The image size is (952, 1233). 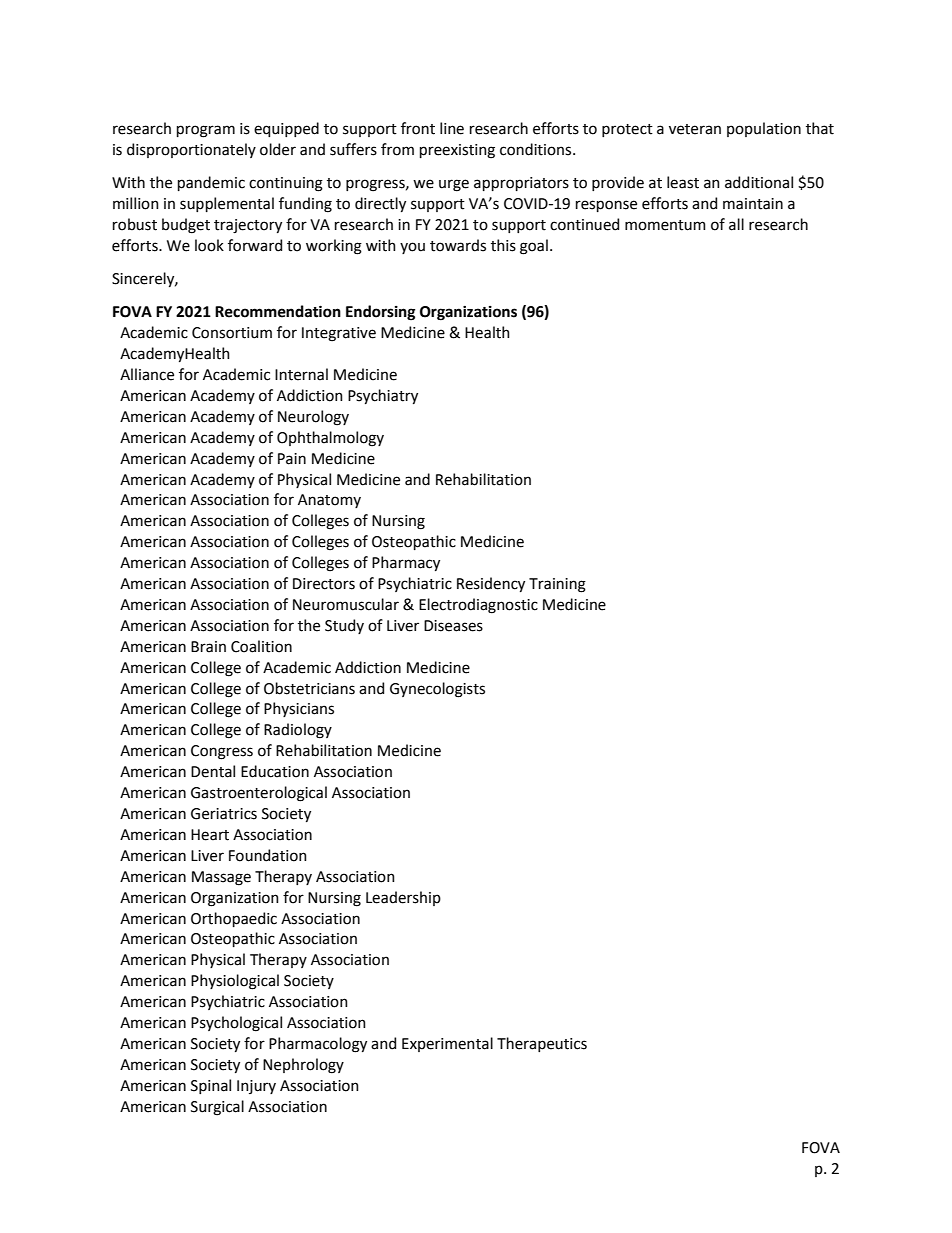 I want to click on Spinal, so click(x=211, y=1086).
